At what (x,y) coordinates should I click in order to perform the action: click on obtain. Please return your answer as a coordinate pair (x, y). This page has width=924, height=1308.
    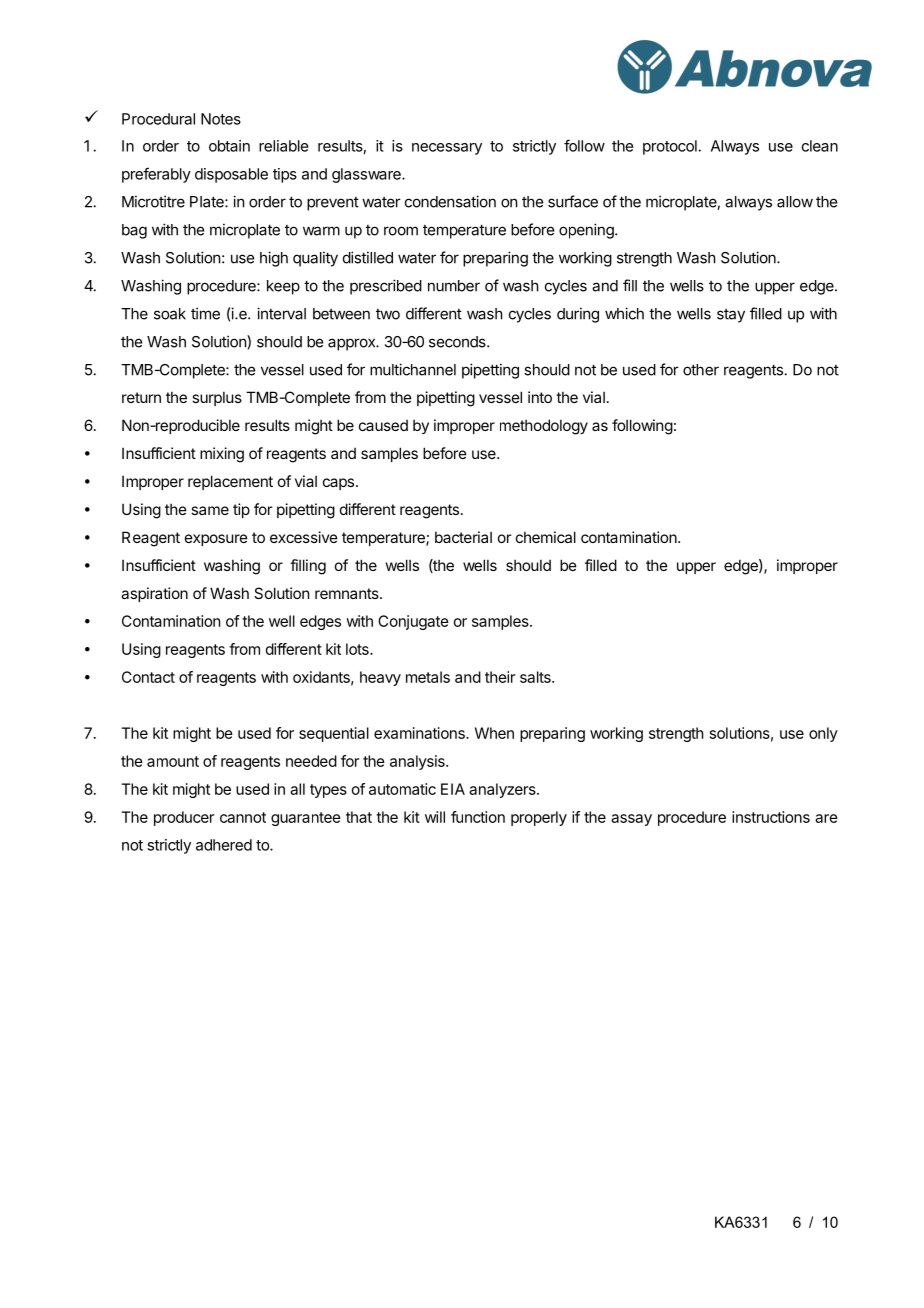
    Looking at the image, I should click on (229, 146).
